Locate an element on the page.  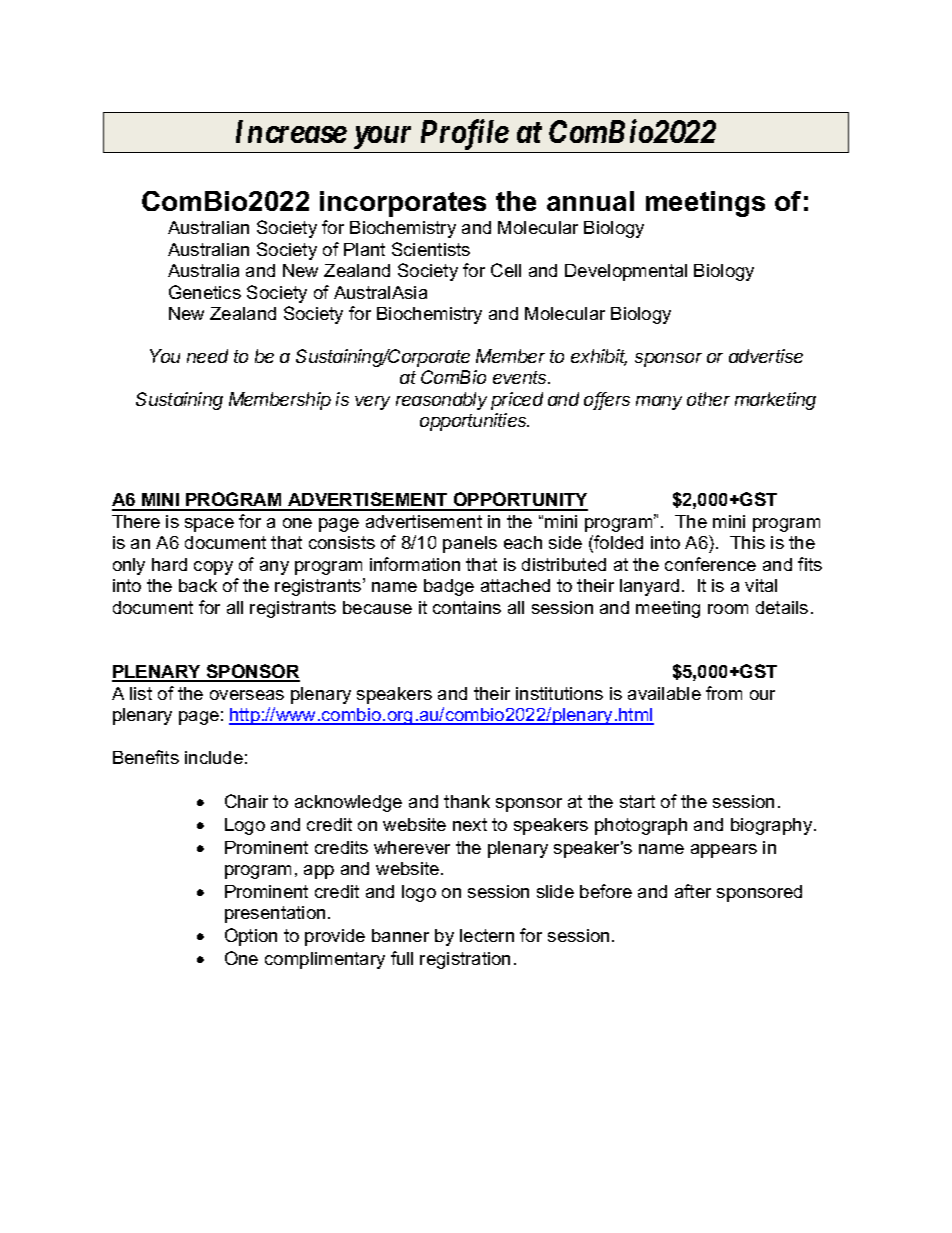
from is located at coordinates (724, 693).
